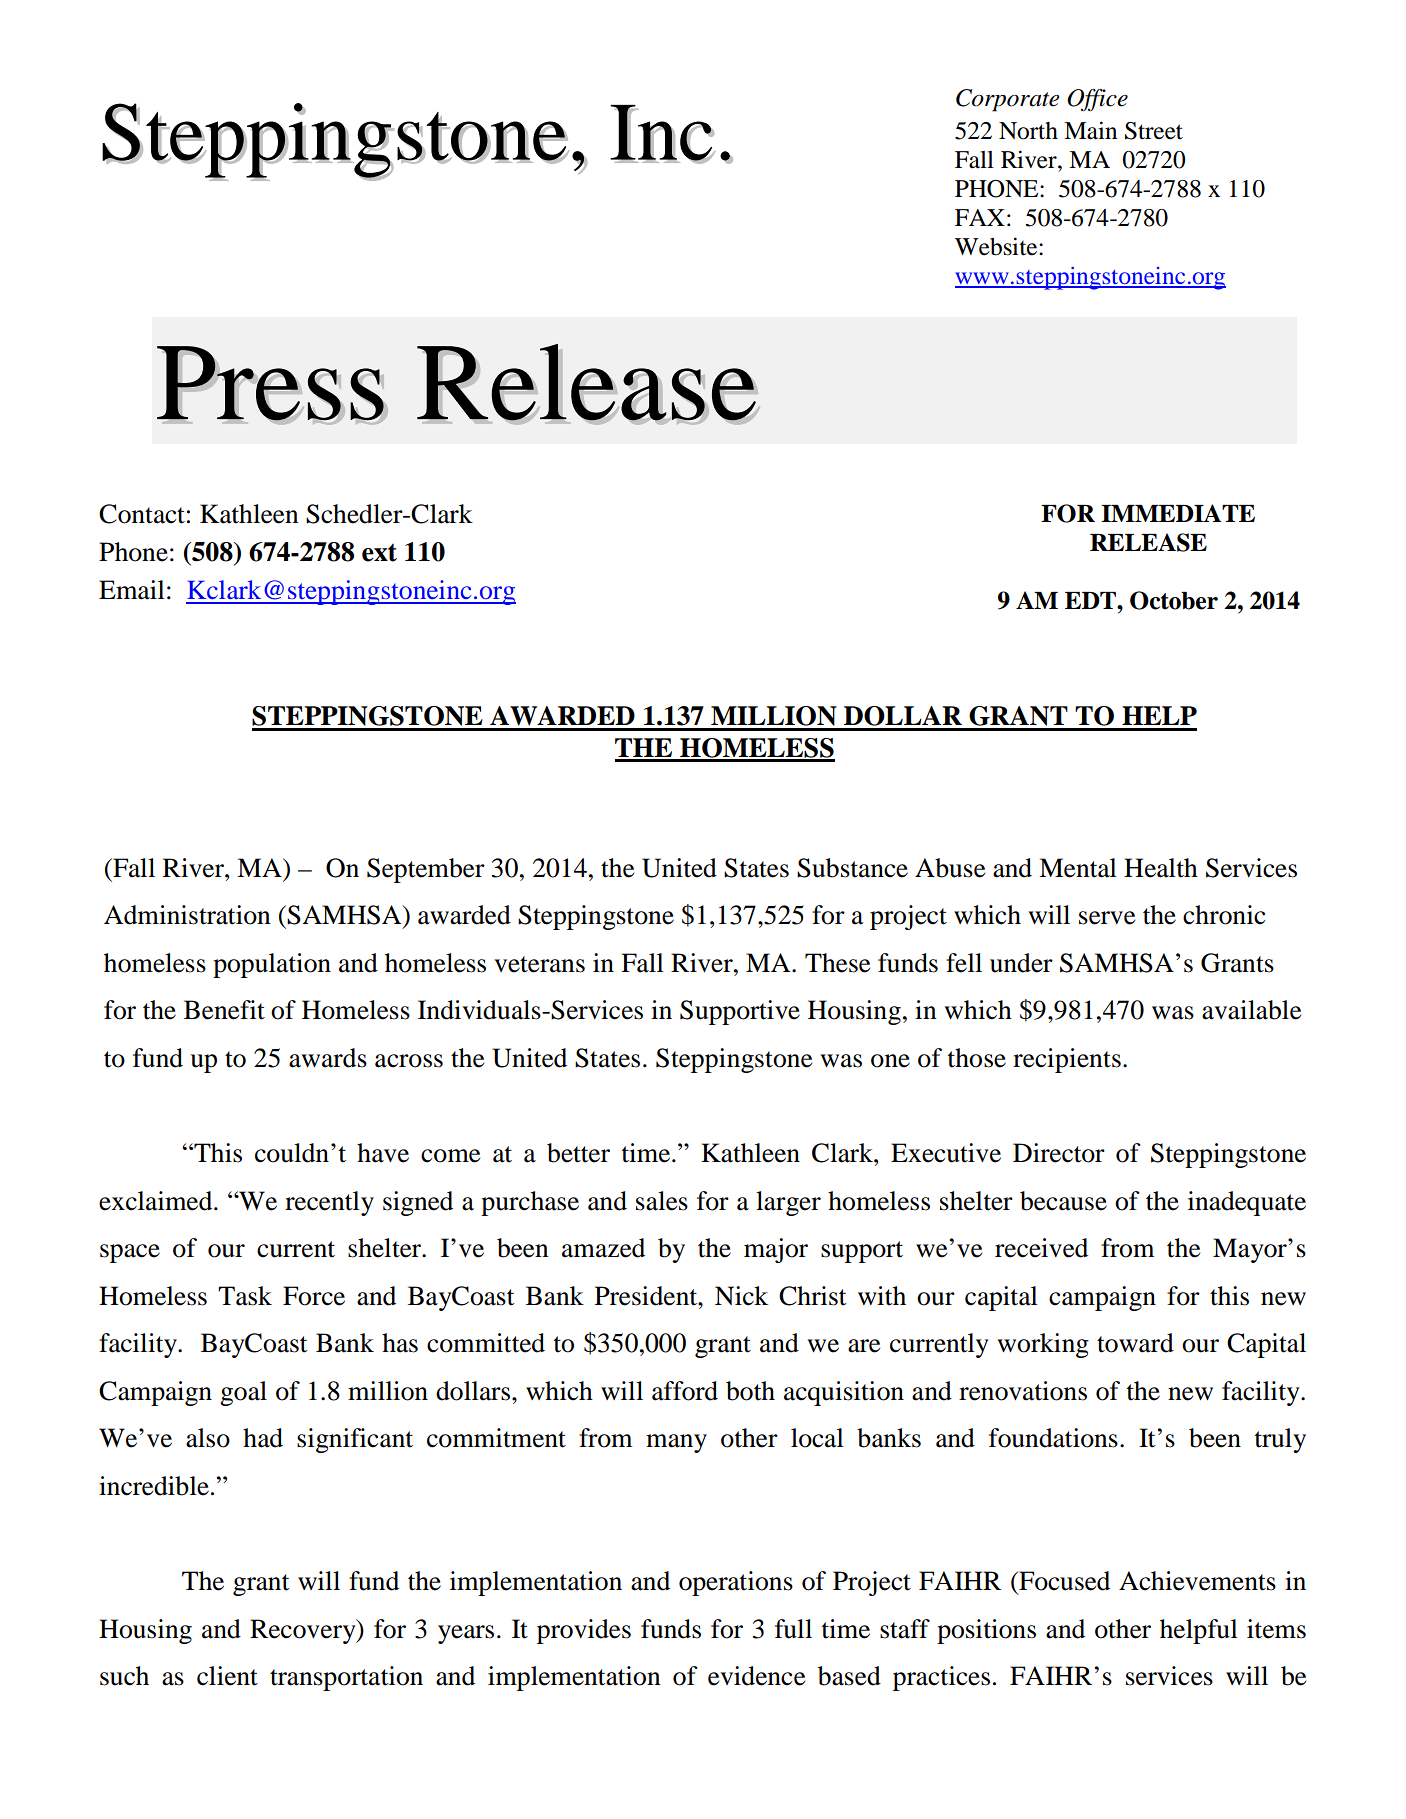 The image size is (1406, 1819). What do you see at coordinates (142, 514) in the screenshot?
I see `Contact` at bounding box center [142, 514].
